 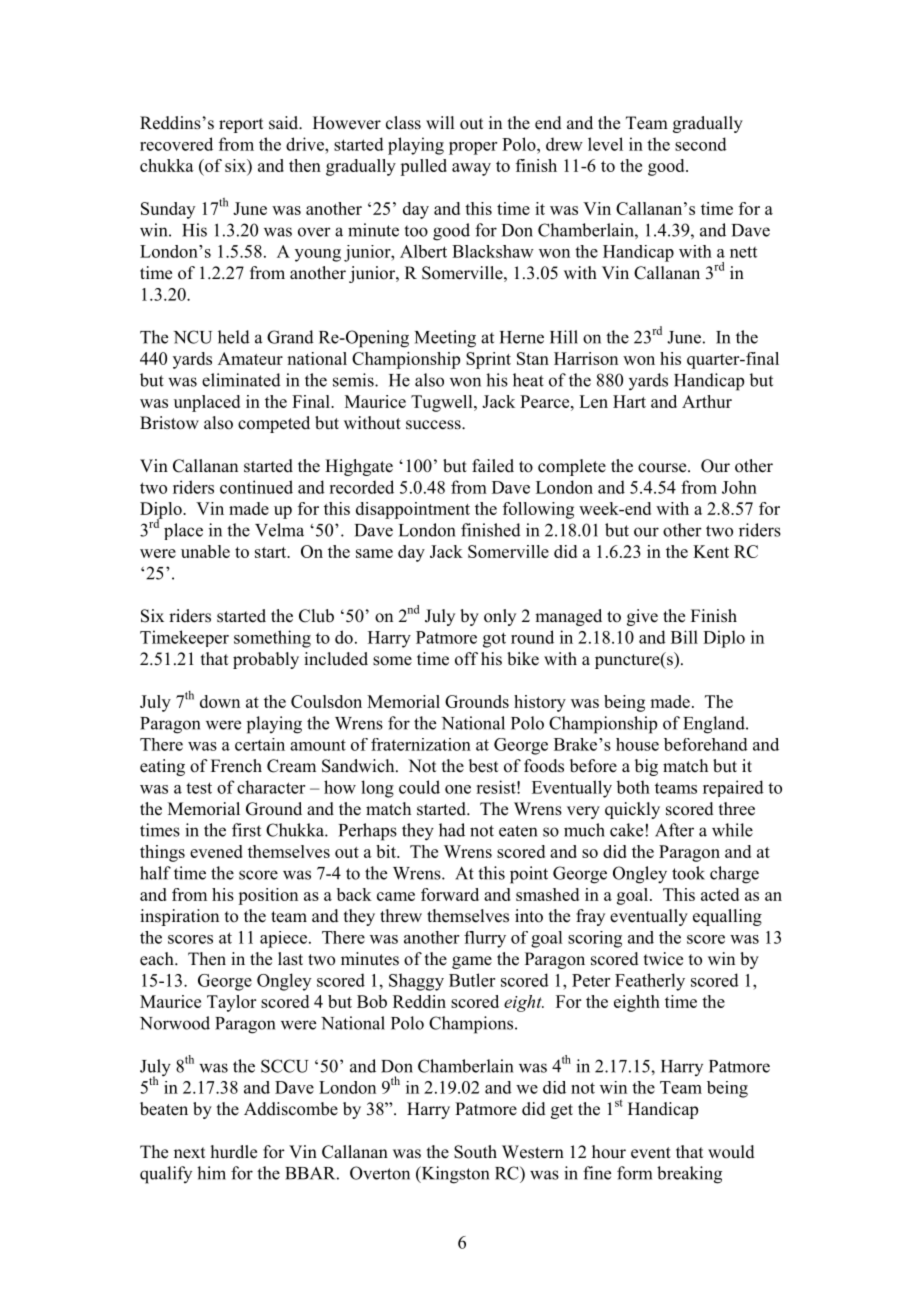 What do you see at coordinates (241, 380) in the document?
I see `eliminated` at bounding box center [241, 380].
